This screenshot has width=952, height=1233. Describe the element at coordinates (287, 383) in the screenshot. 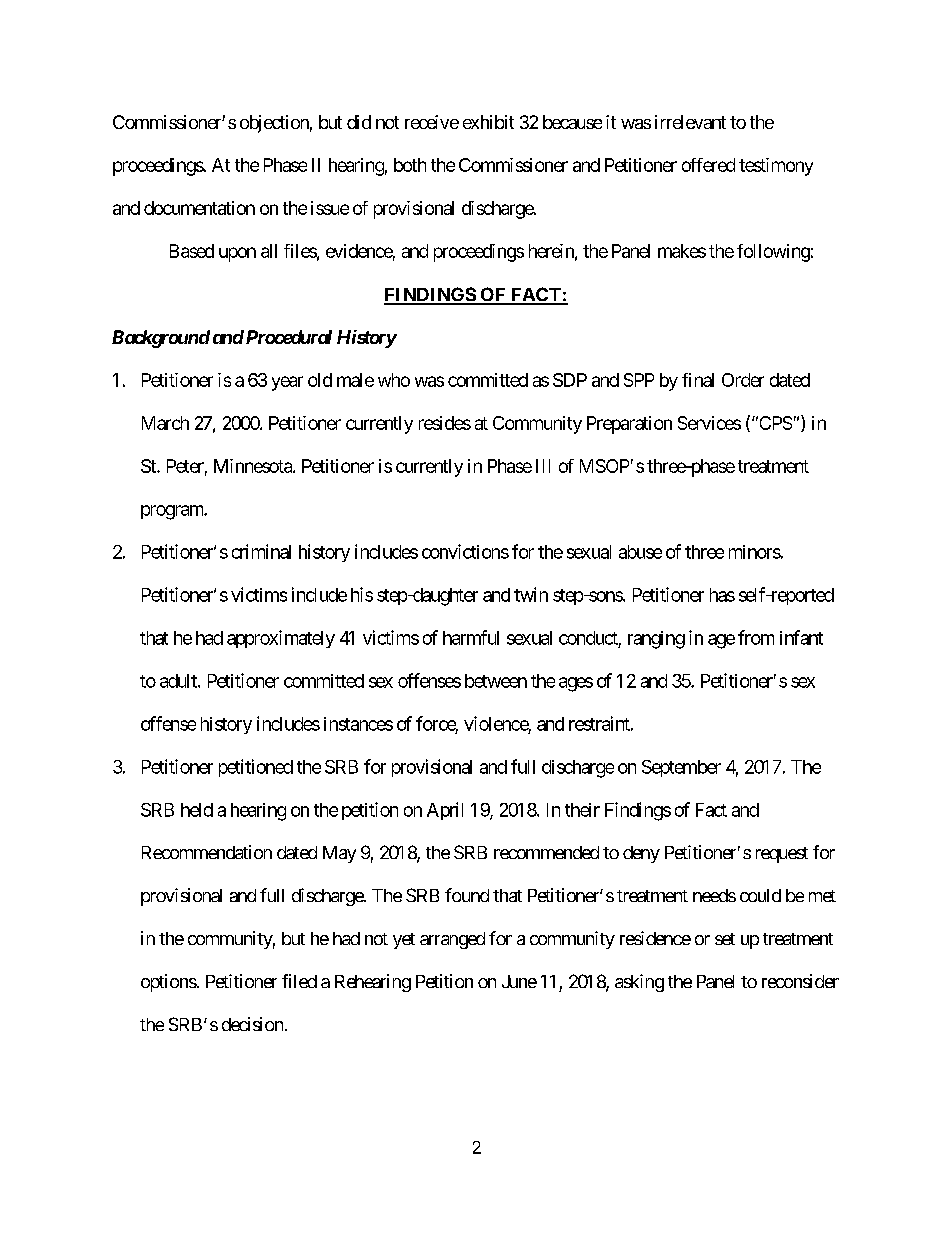

I see `year` at that location.
